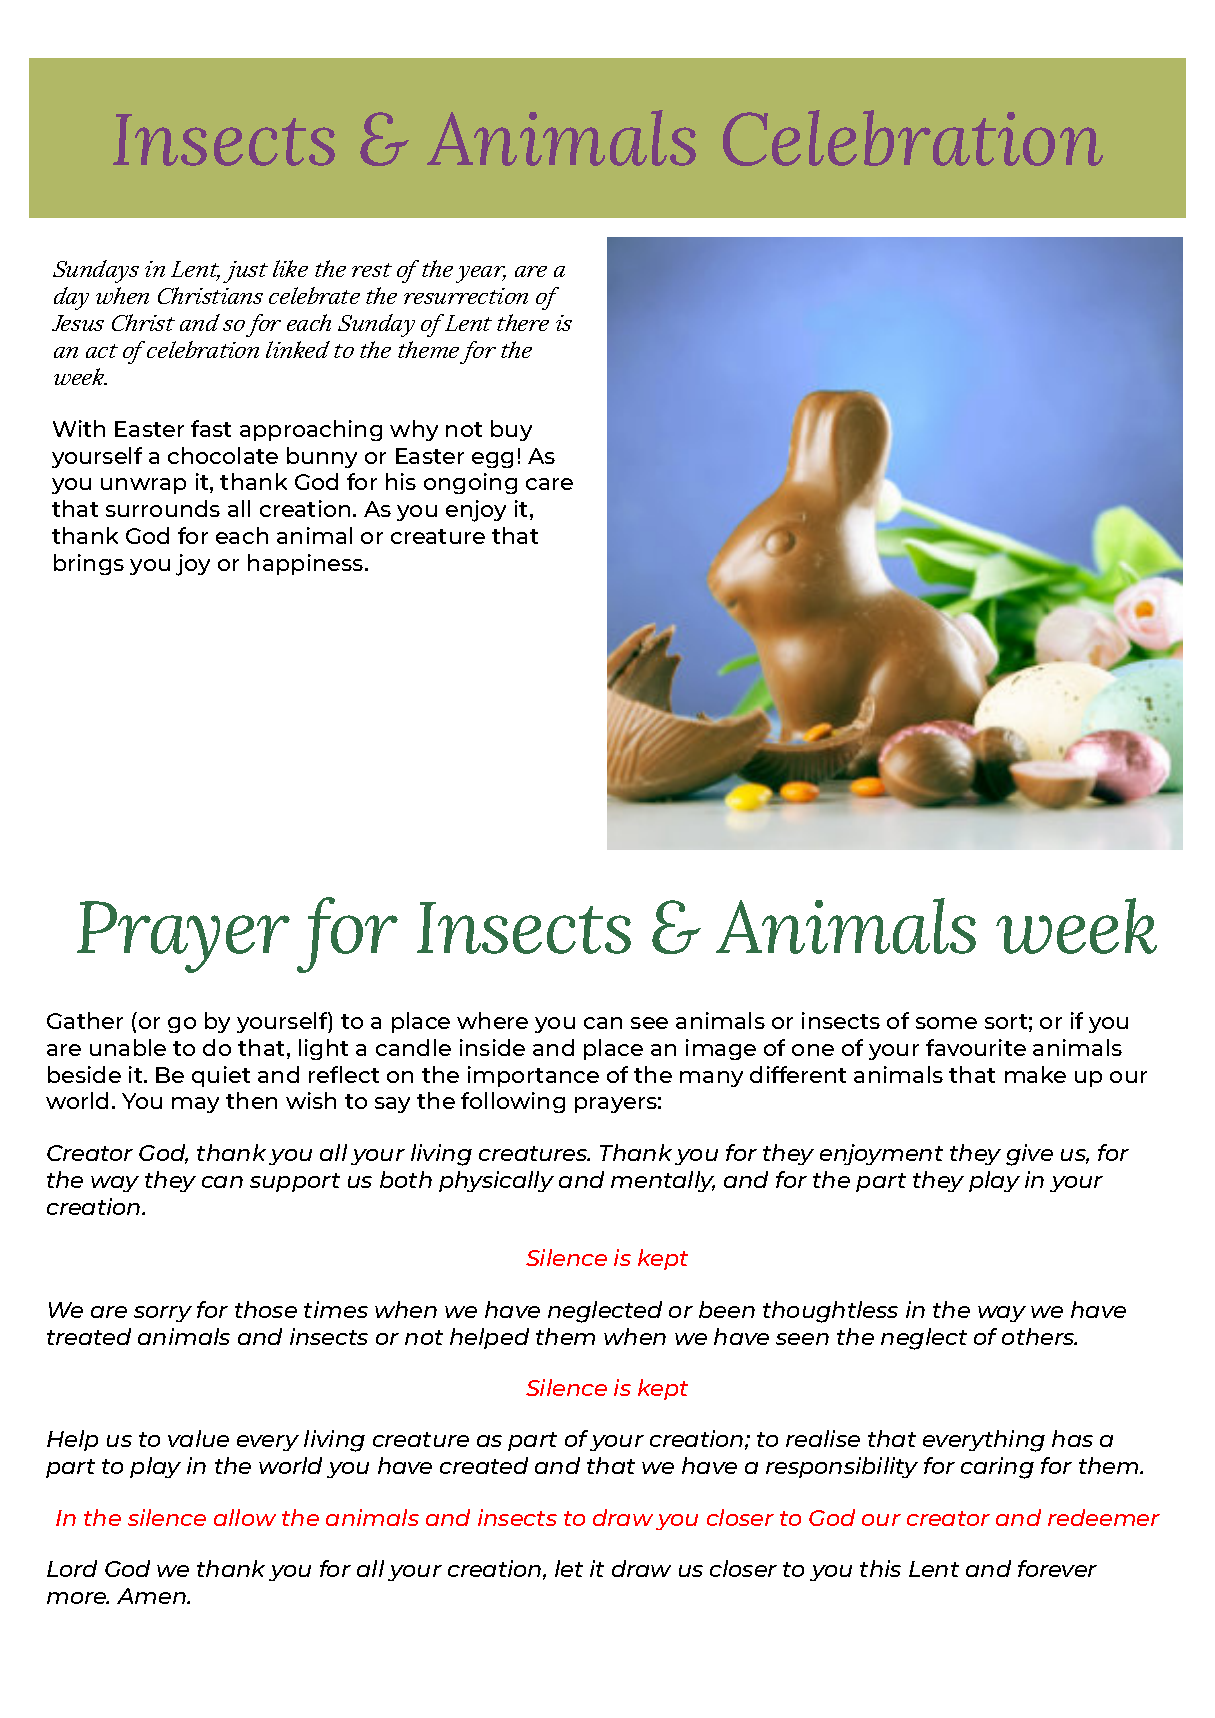 Image resolution: width=1215 pixels, height=1718 pixels. What do you see at coordinates (511, 430) in the page?
I see `buy` at bounding box center [511, 430].
